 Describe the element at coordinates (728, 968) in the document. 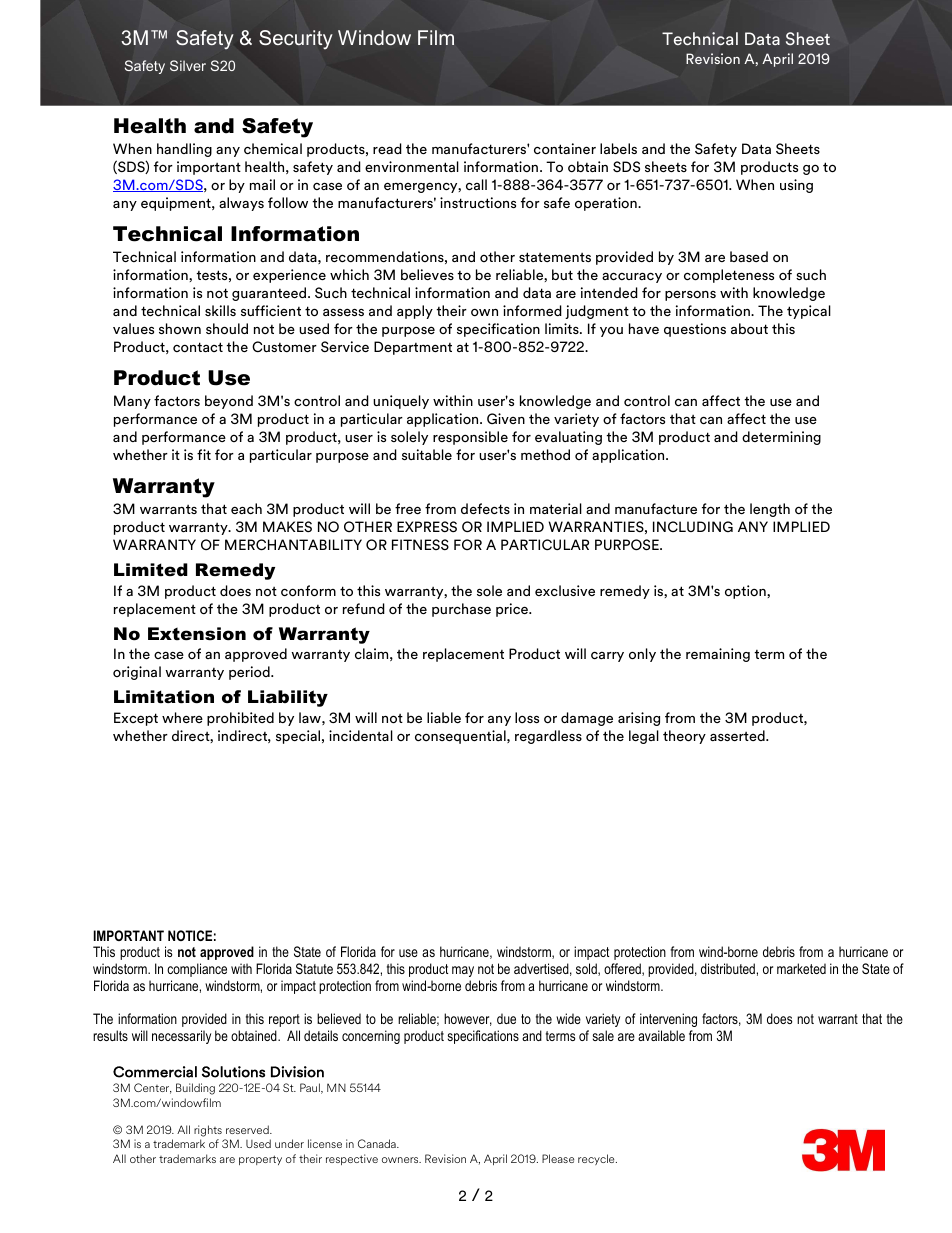

I see `distributed` at that location.
